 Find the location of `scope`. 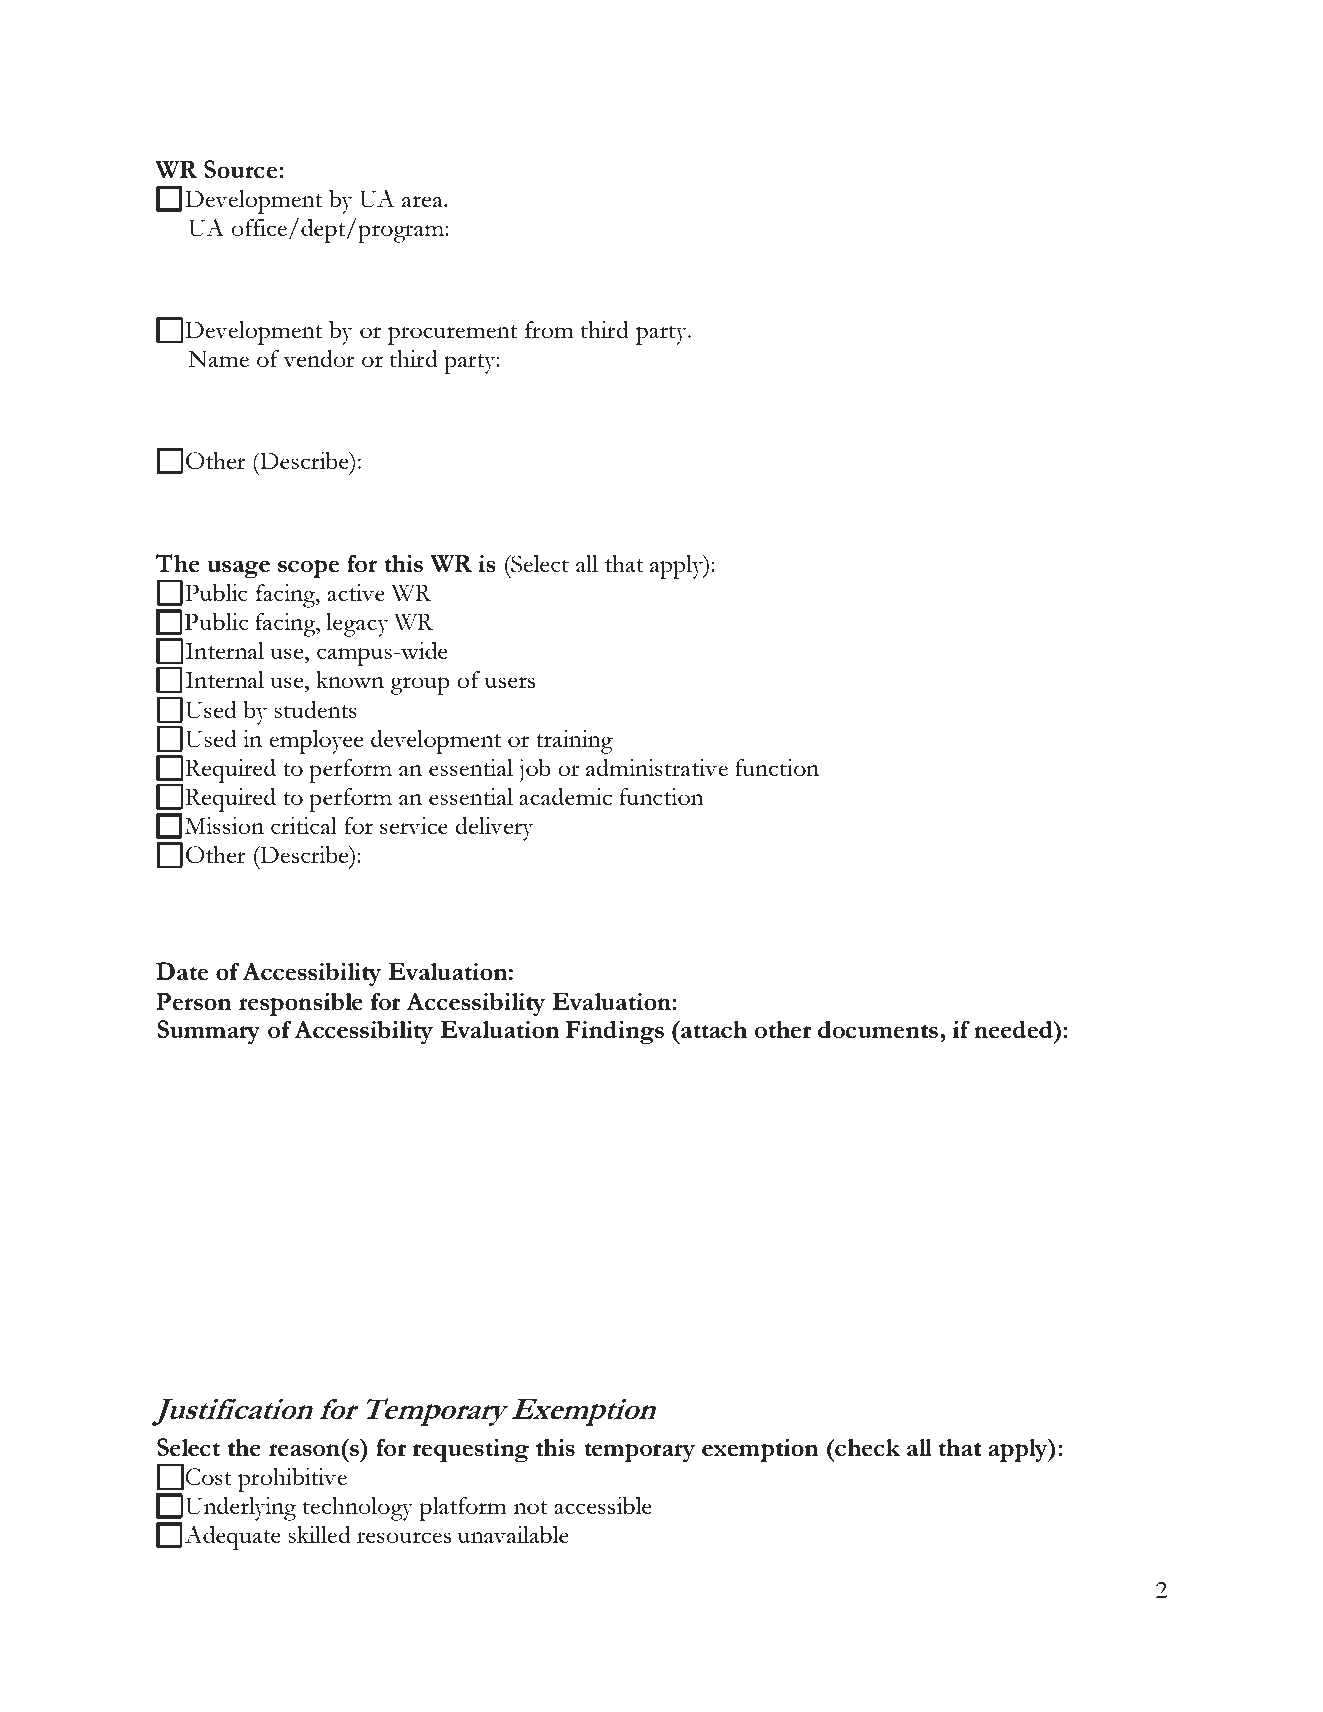

scope is located at coordinates (308, 569).
